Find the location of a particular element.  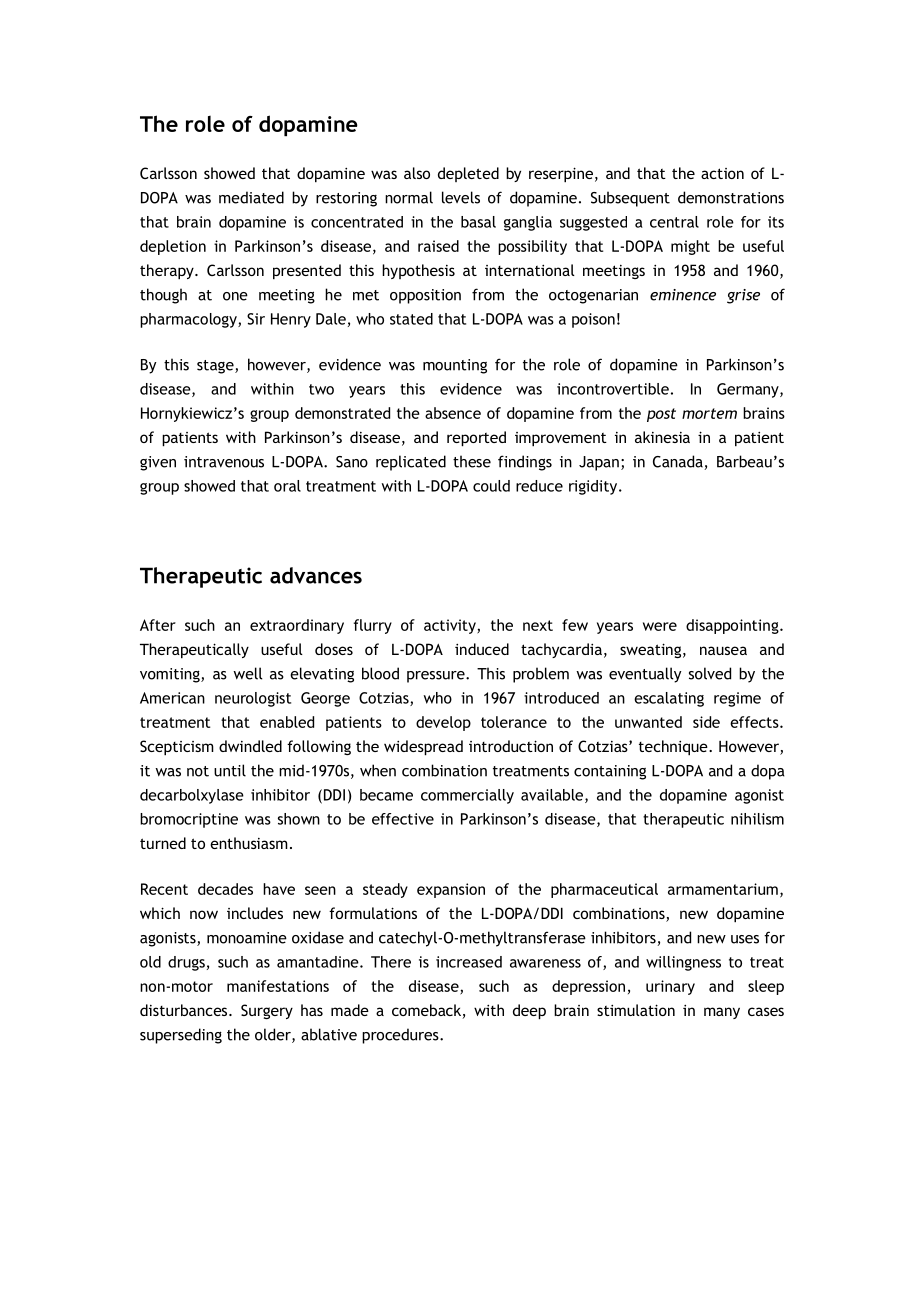

mediated is located at coordinates (251, 197).
